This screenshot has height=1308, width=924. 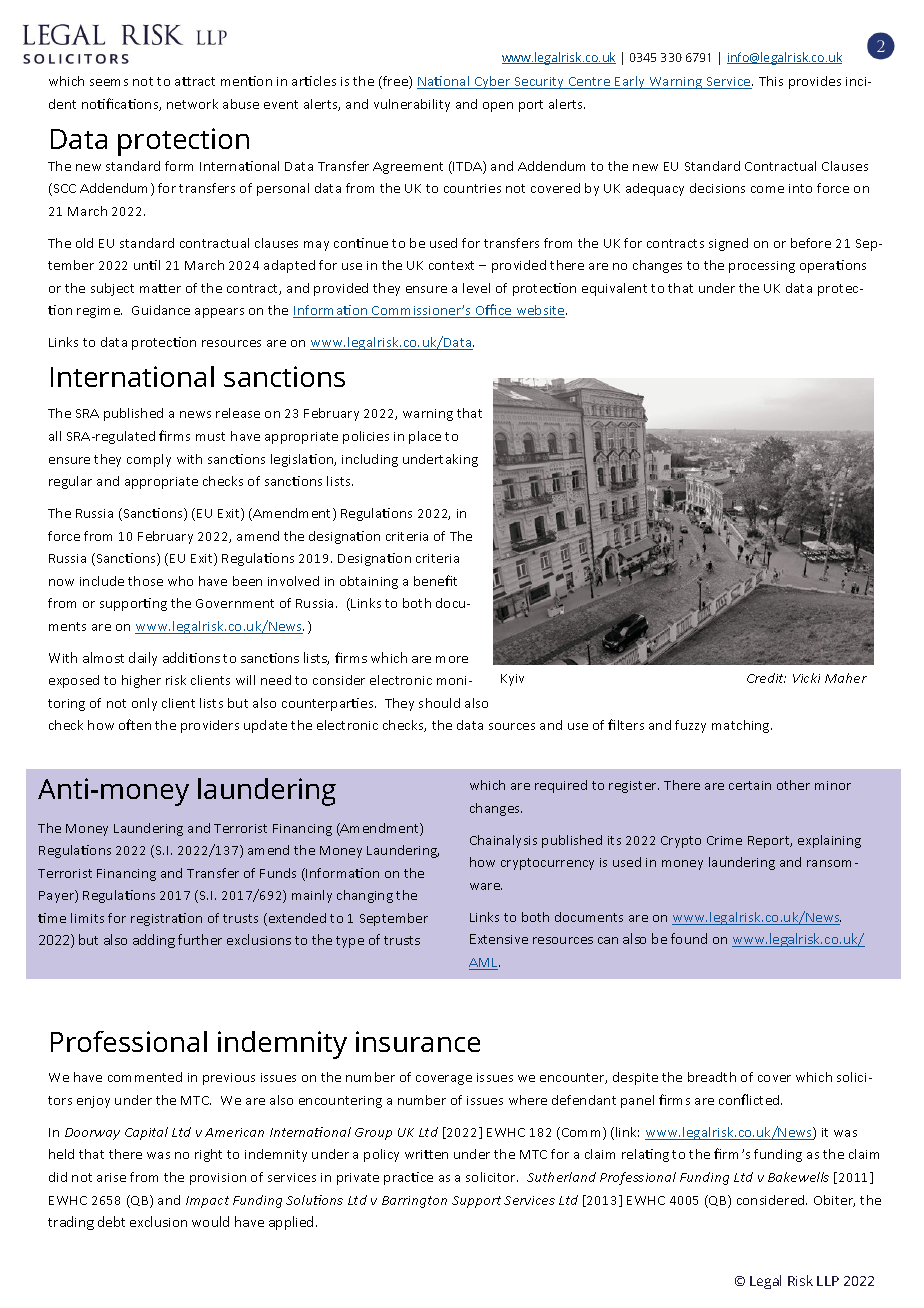 What do you see at coordinates (192, 104) in the screenshot?
I see `network` at bounding box center [192, 104].
